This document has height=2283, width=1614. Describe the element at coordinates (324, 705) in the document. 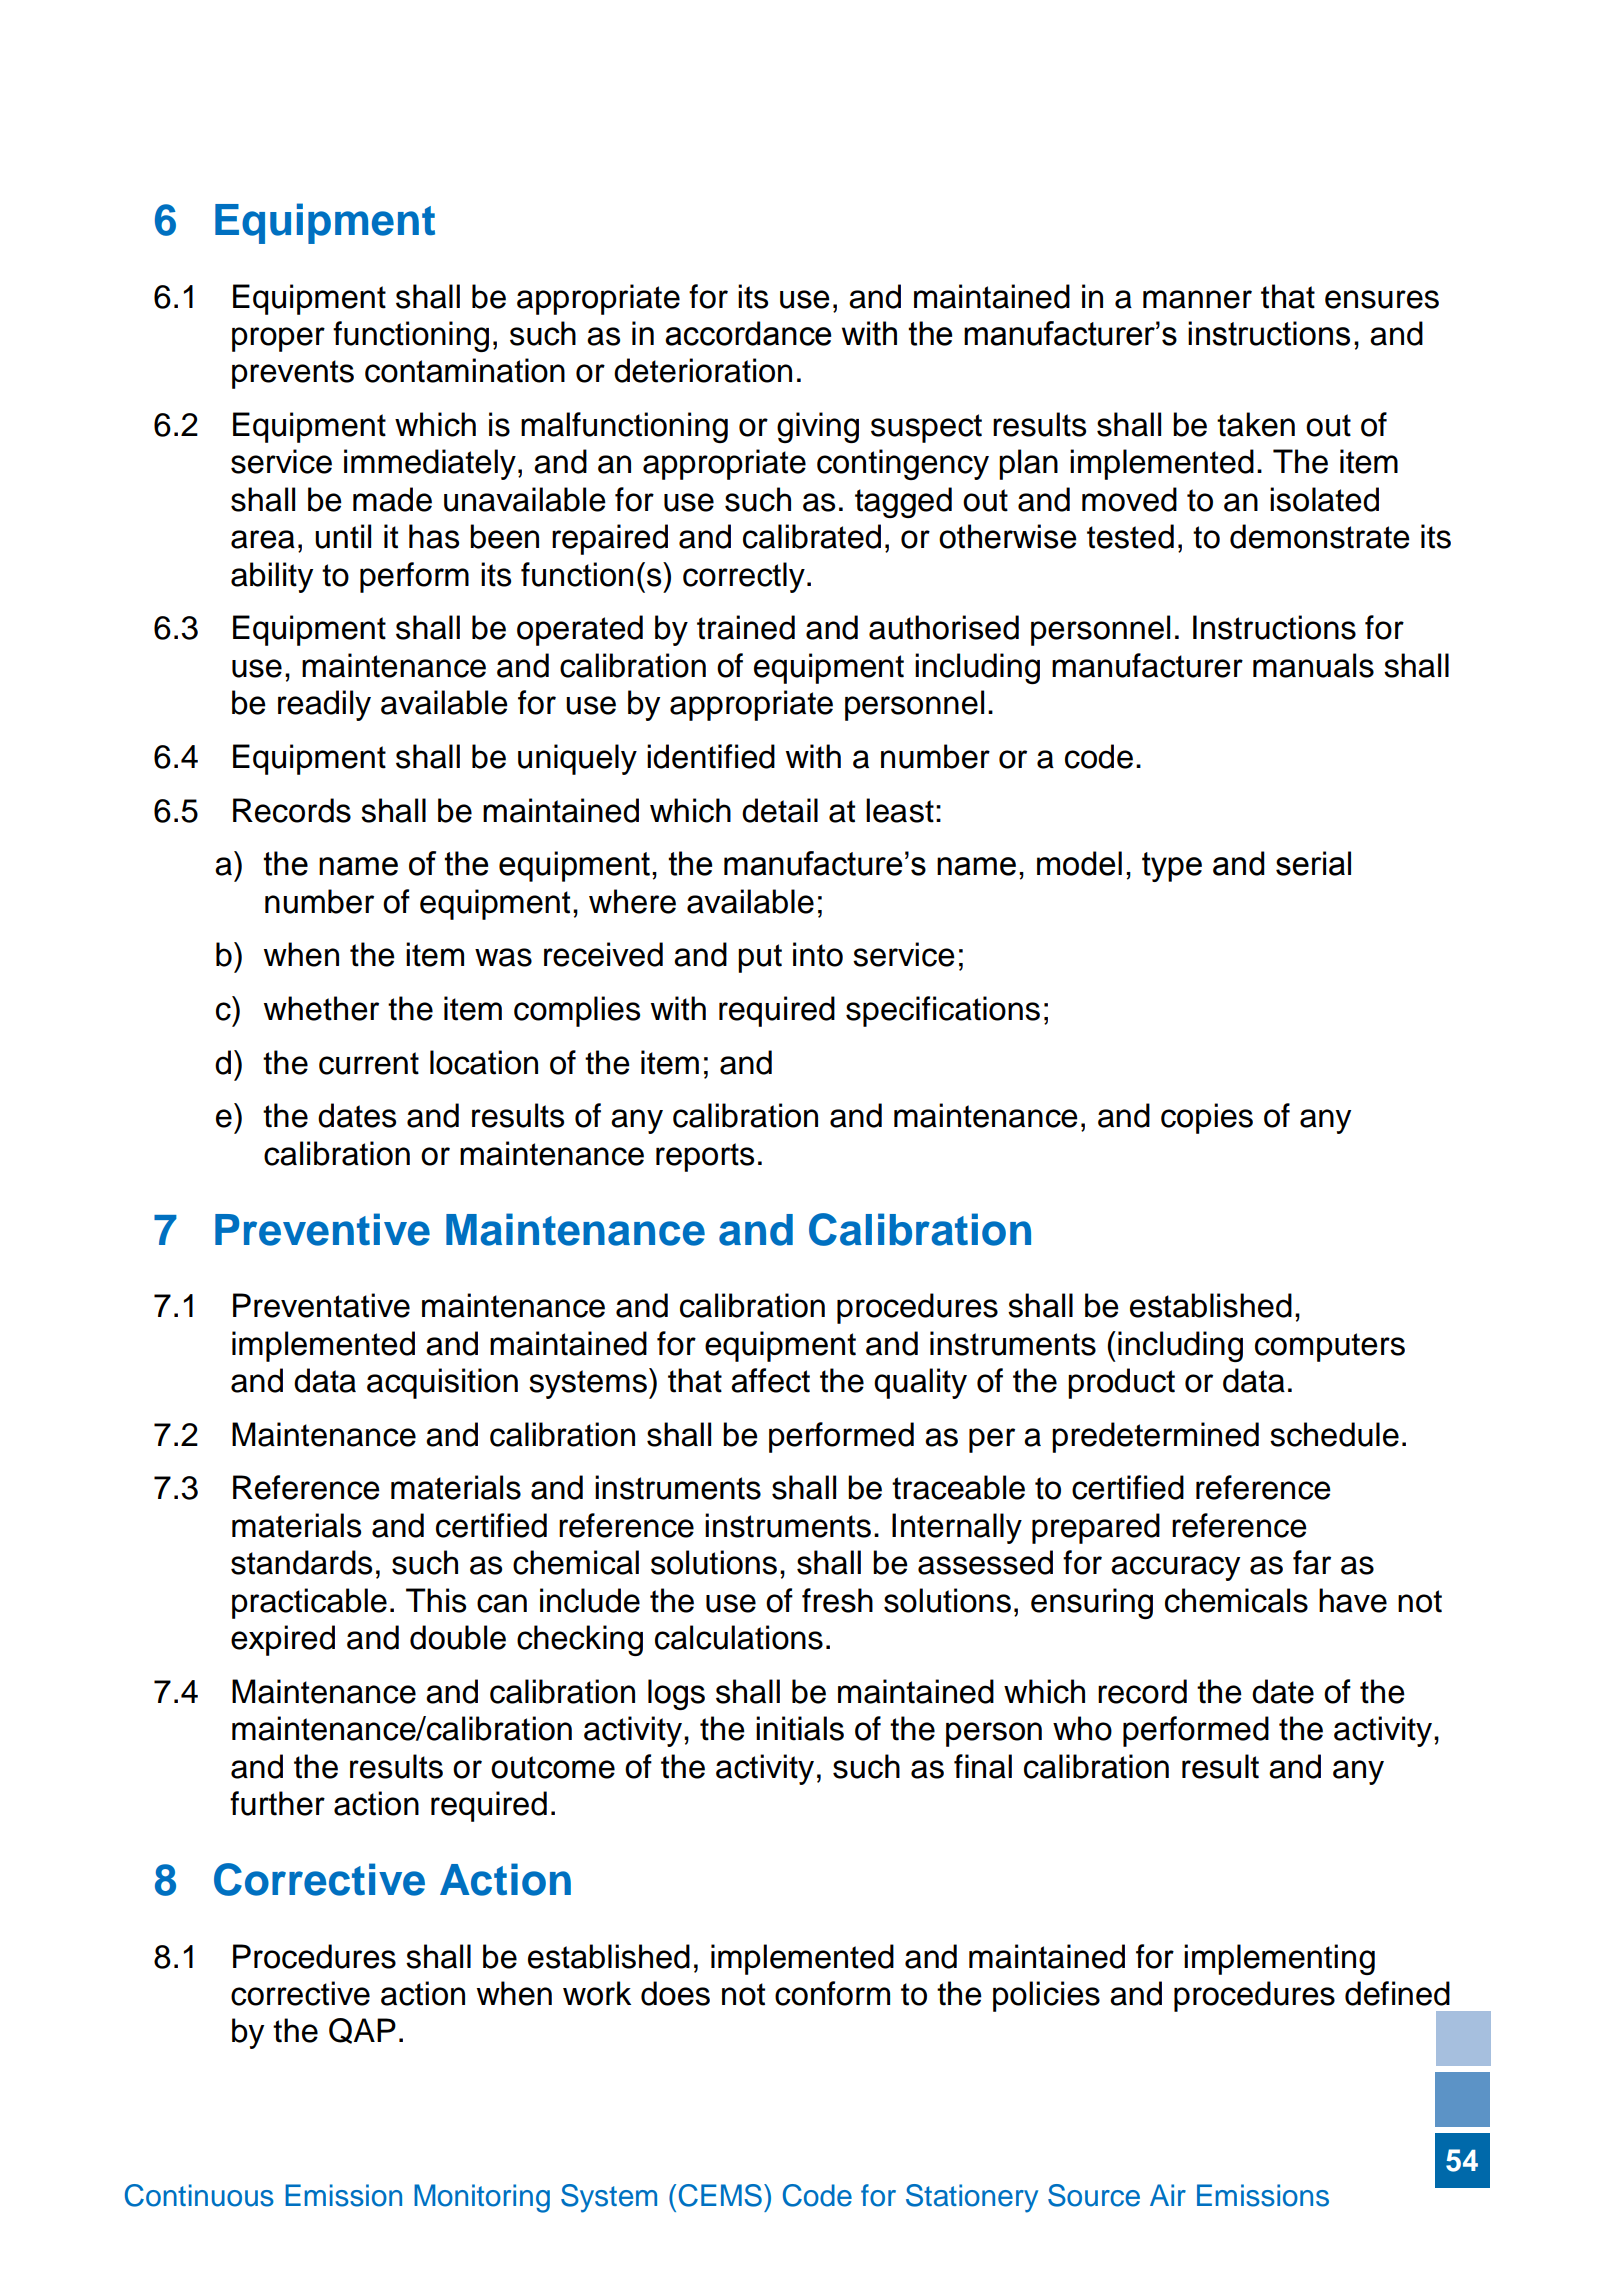

I see `readily` at that location.
